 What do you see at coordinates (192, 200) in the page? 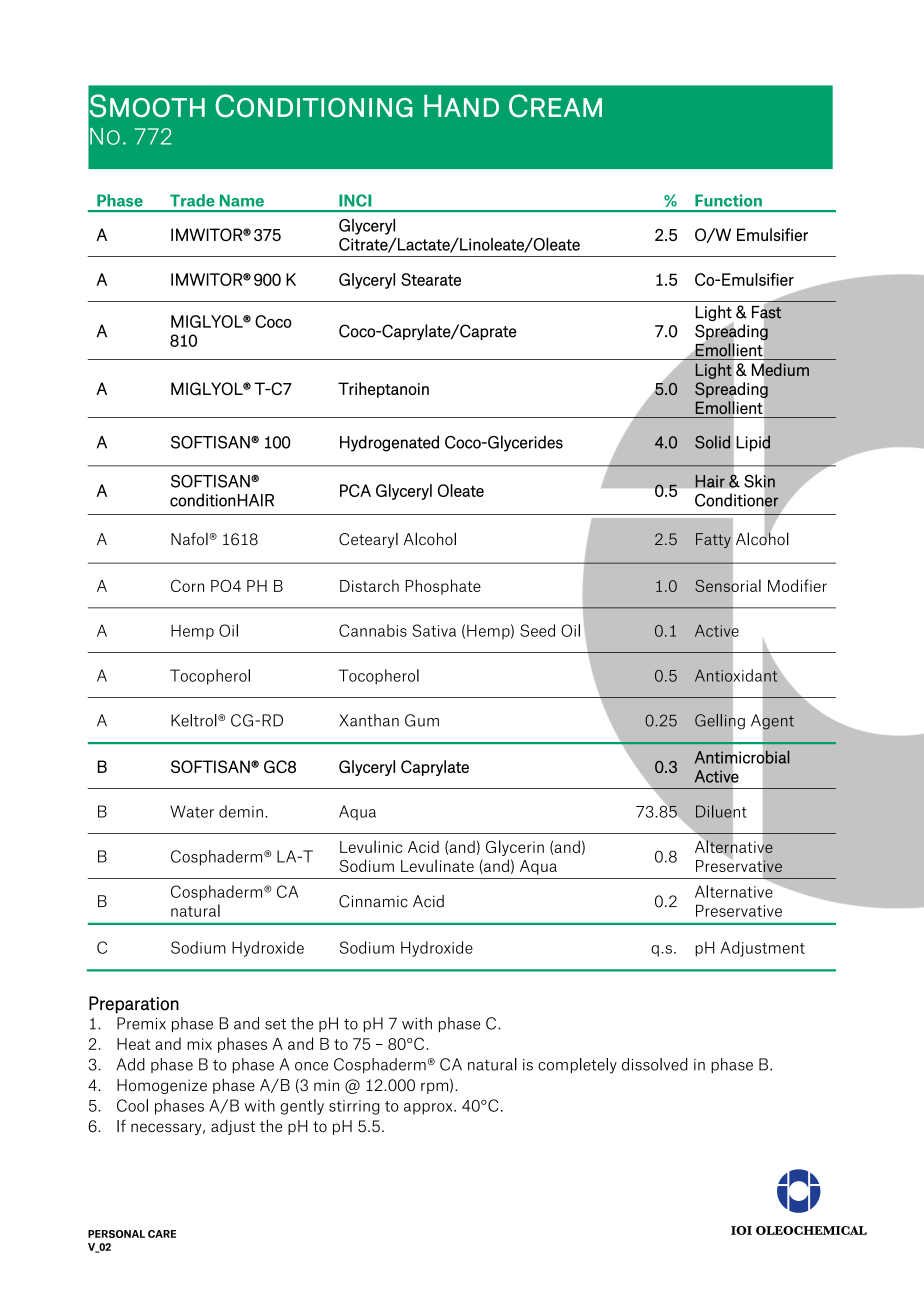
I see `Trade` at bounding box center [192, 200].
